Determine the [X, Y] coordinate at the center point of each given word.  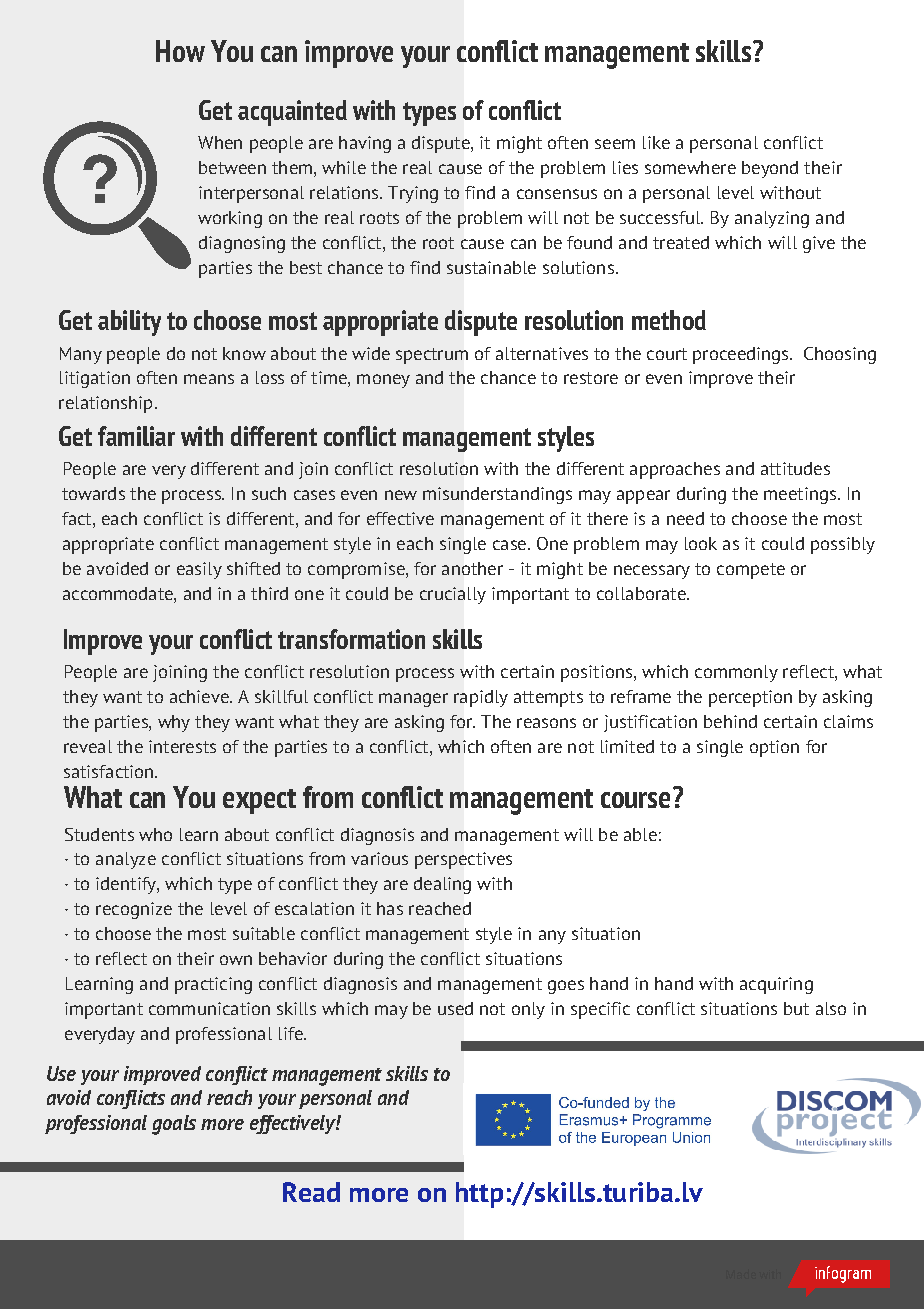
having [365, 144]
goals [174, 1125]
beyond [770, 169]
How [180, 51]
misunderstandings [497, 495]
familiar [136, 436]
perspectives [463, 860]
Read [311, 1192]
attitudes [795, 468]
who [155, 834]
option [774, 748]
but [796, 1008]
